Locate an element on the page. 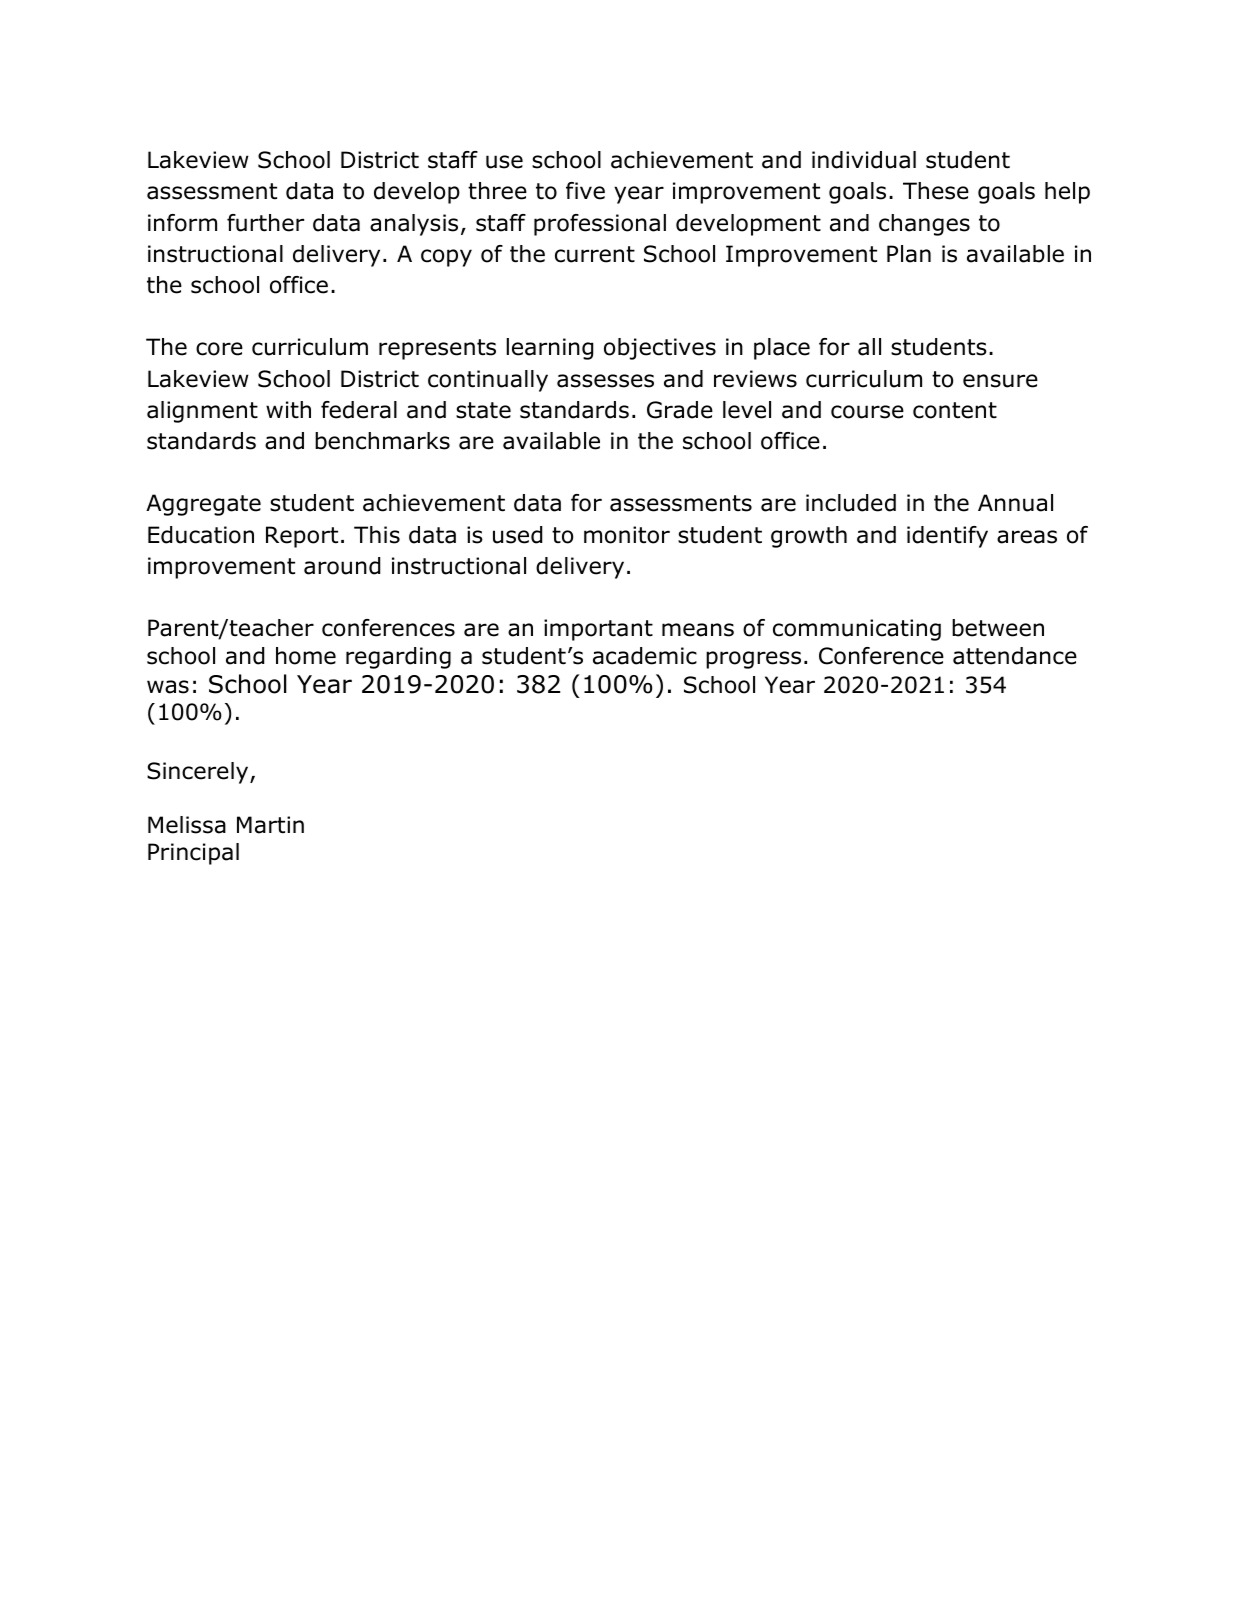 This image has width=1243, height=1608. attendance is located at coordinates (1015, 656).
